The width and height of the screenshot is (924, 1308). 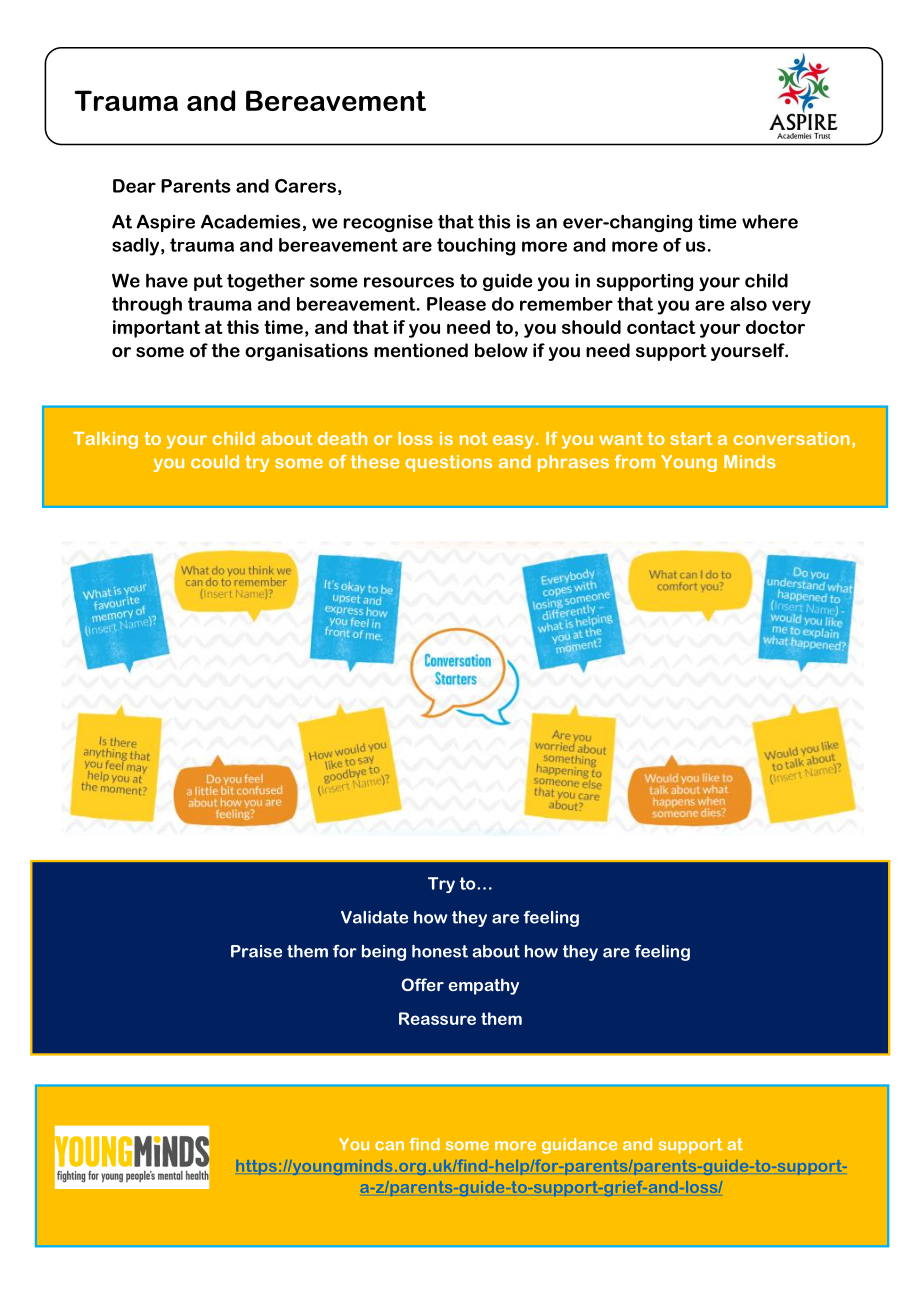 I want to click on Talking, so click(x=105, y=440).
